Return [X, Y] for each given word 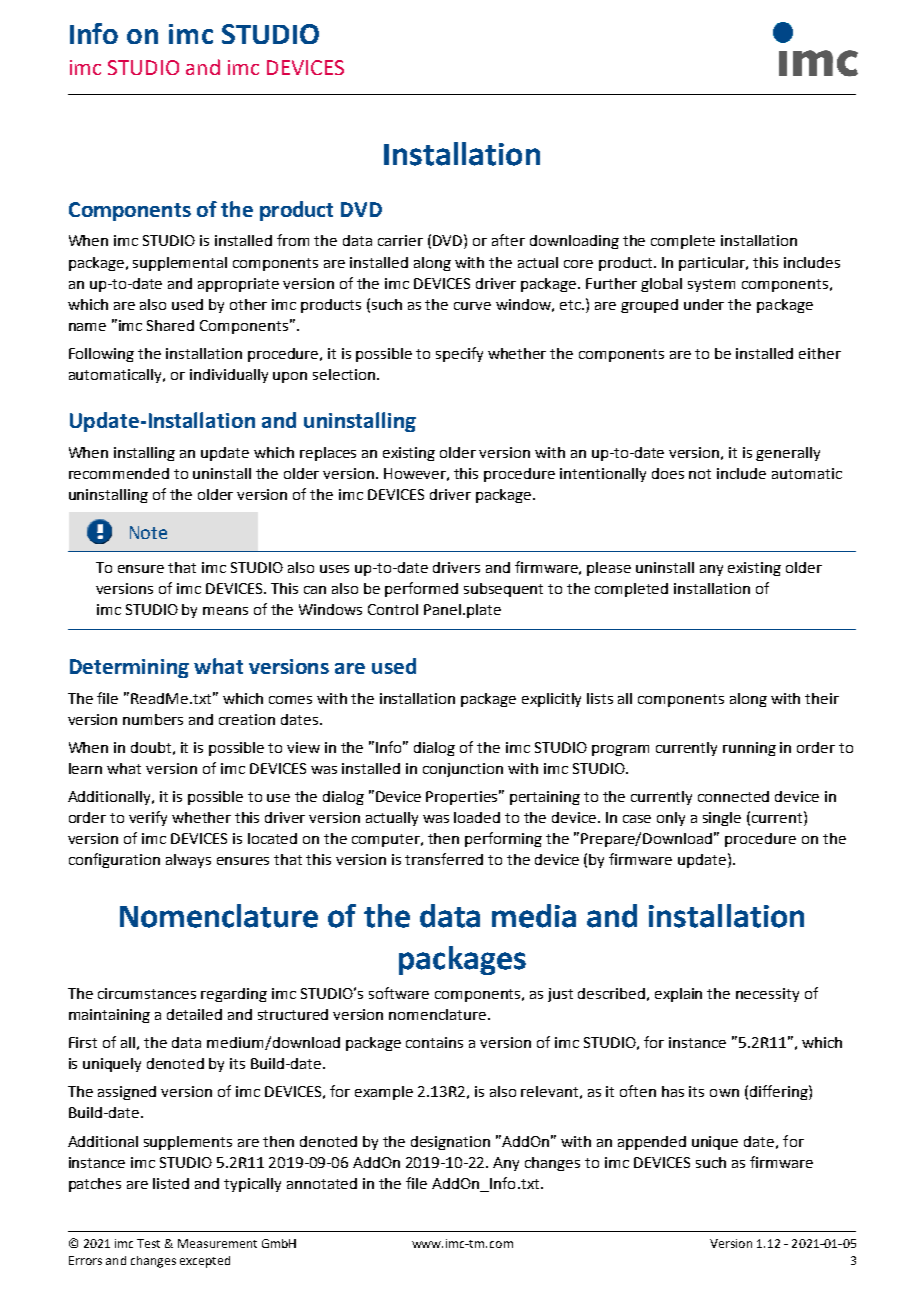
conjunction [463, 770]
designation [450, 1143]
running [749, 749]
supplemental [180, 264]
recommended [119, 473]
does [668, 473]
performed [421, 589]
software [399, 993]
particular [713, 264]
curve [472, 306]
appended [652, 1143]
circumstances [147, 993]
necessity [767, 995]
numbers [153, 719]
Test [148, 1243]
